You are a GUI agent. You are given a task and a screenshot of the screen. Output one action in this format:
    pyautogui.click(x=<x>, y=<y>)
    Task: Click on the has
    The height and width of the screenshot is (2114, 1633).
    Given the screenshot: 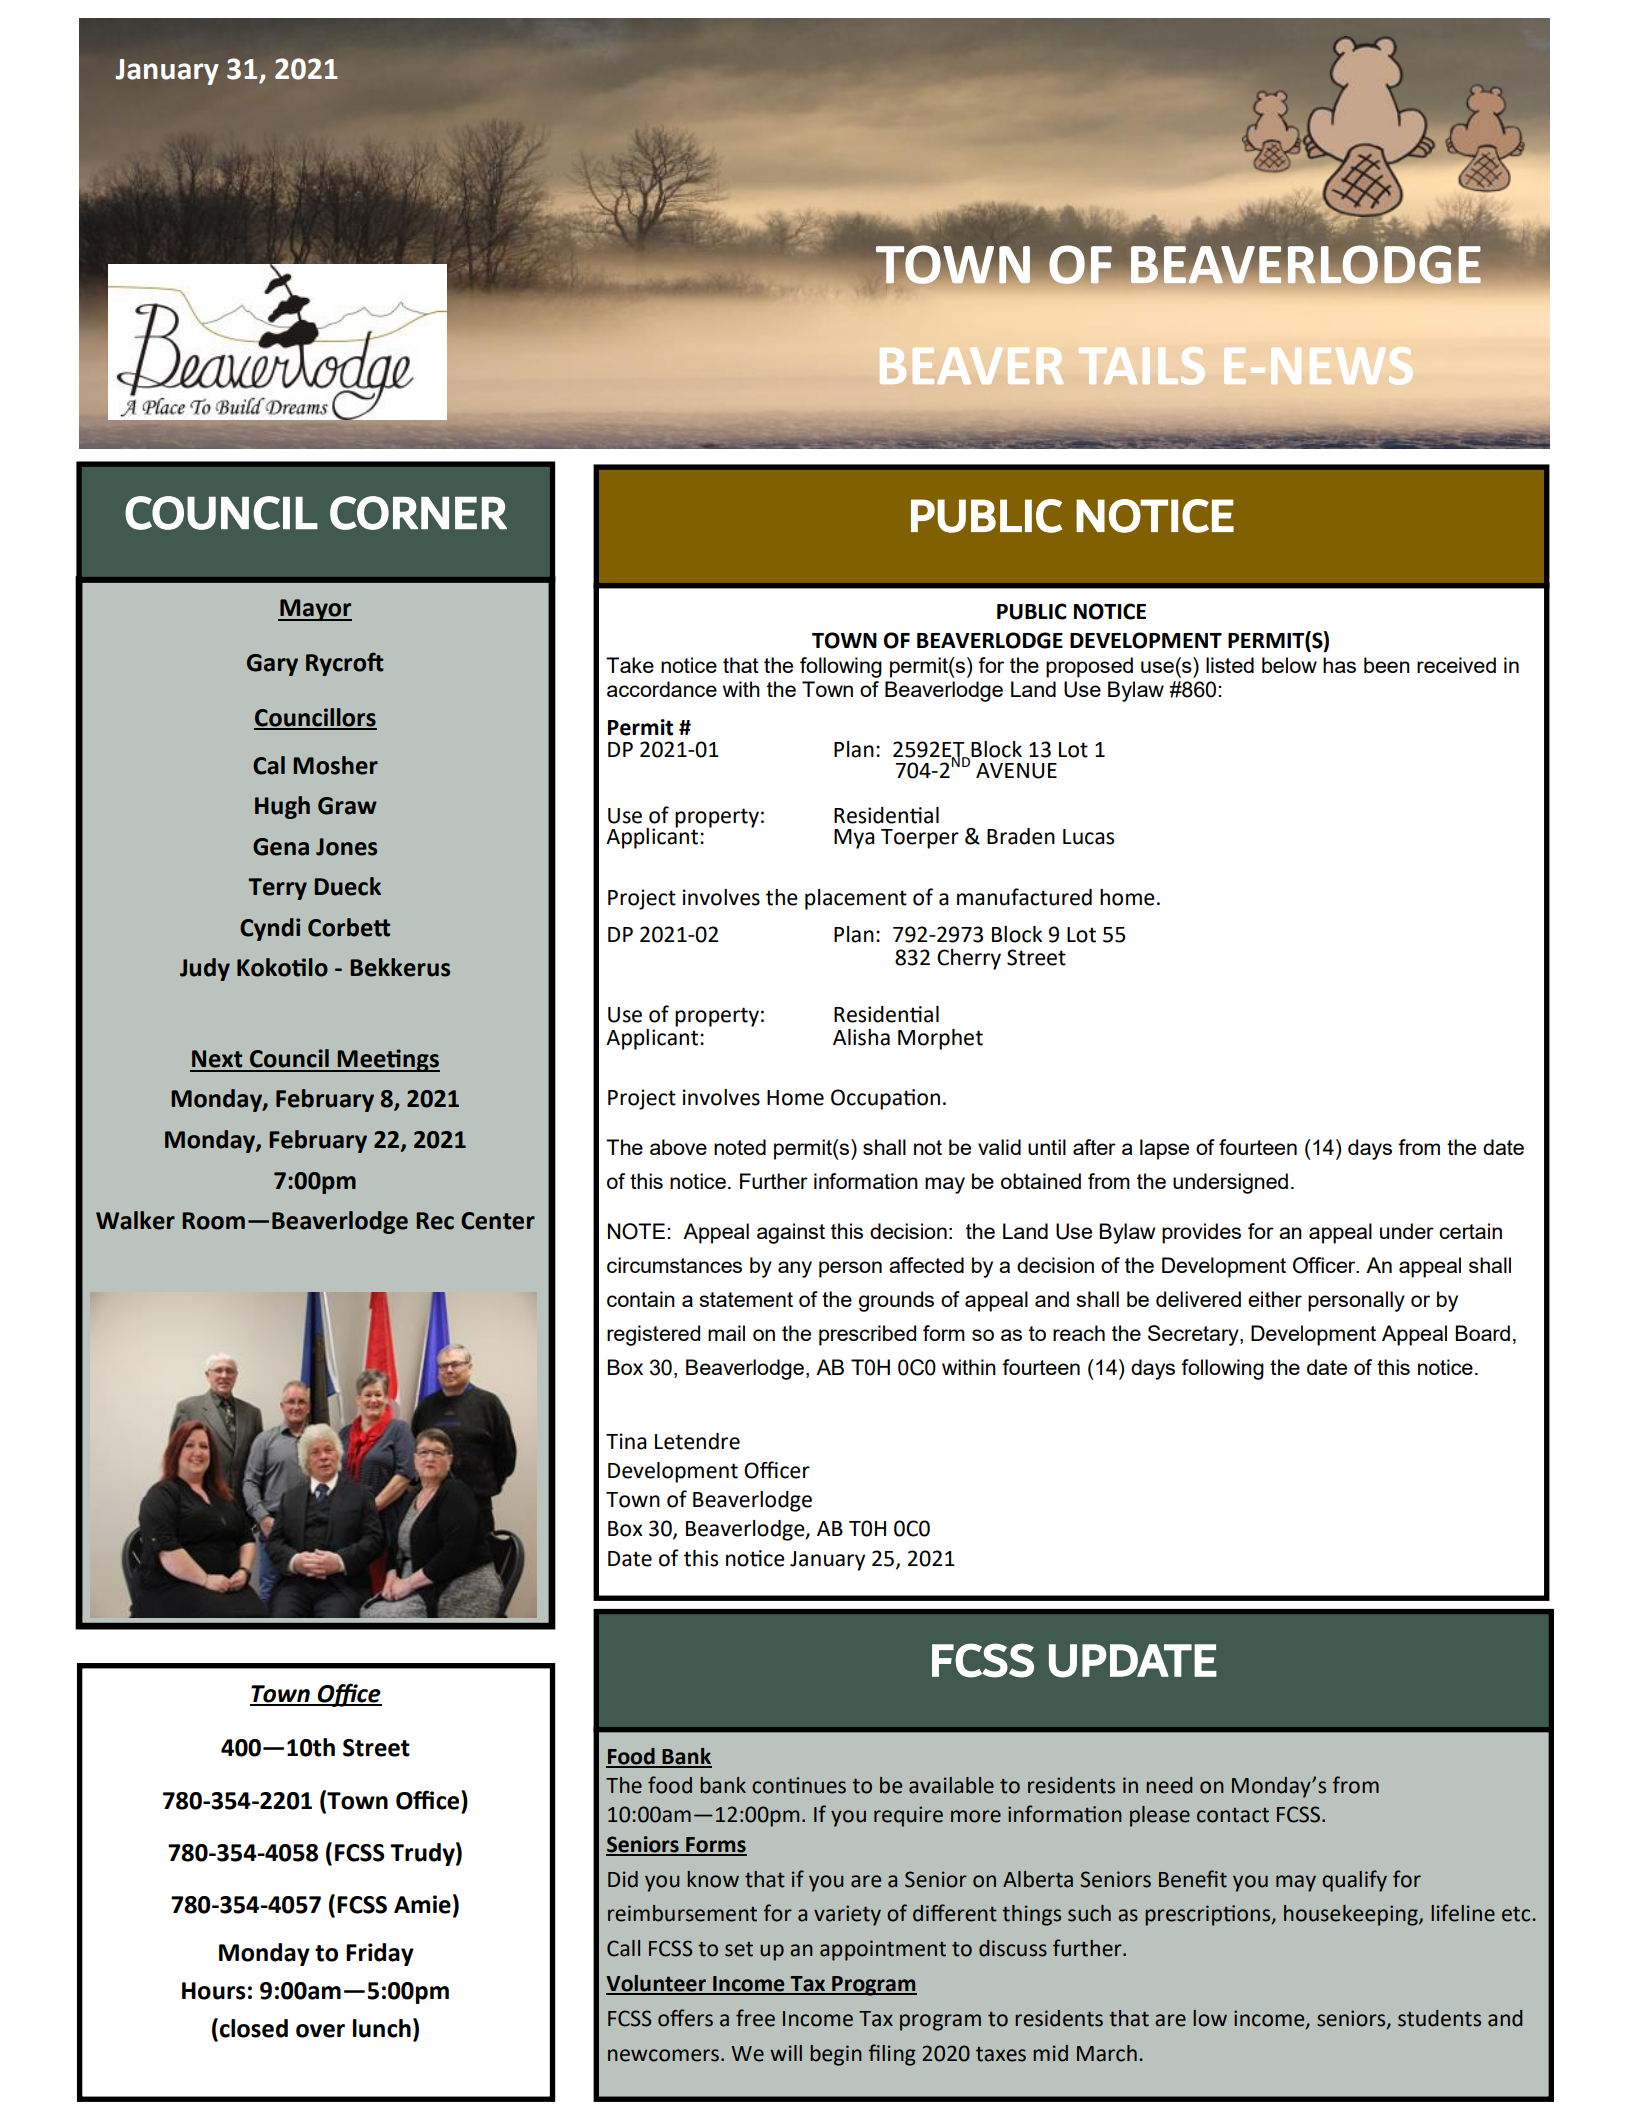 What is the action you would take?
    pyautogui.click(x=1339, y=665)
